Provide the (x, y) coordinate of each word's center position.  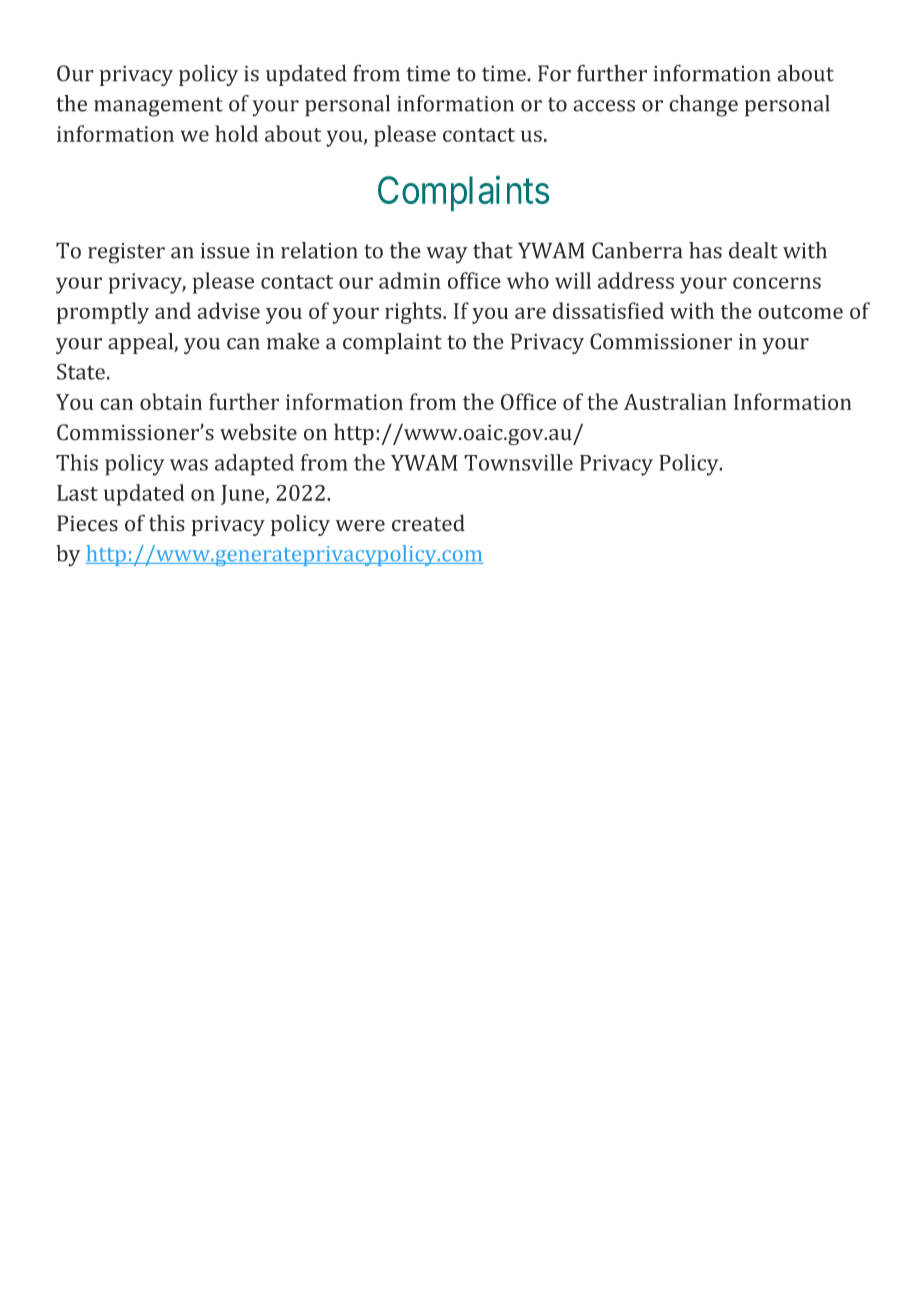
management (158, 107)
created (428, 523)
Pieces (87, 523)
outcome (800, 312)
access (604, 106)
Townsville (518, 462)
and (173, 310)
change (703, 106)
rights (414, 313)
